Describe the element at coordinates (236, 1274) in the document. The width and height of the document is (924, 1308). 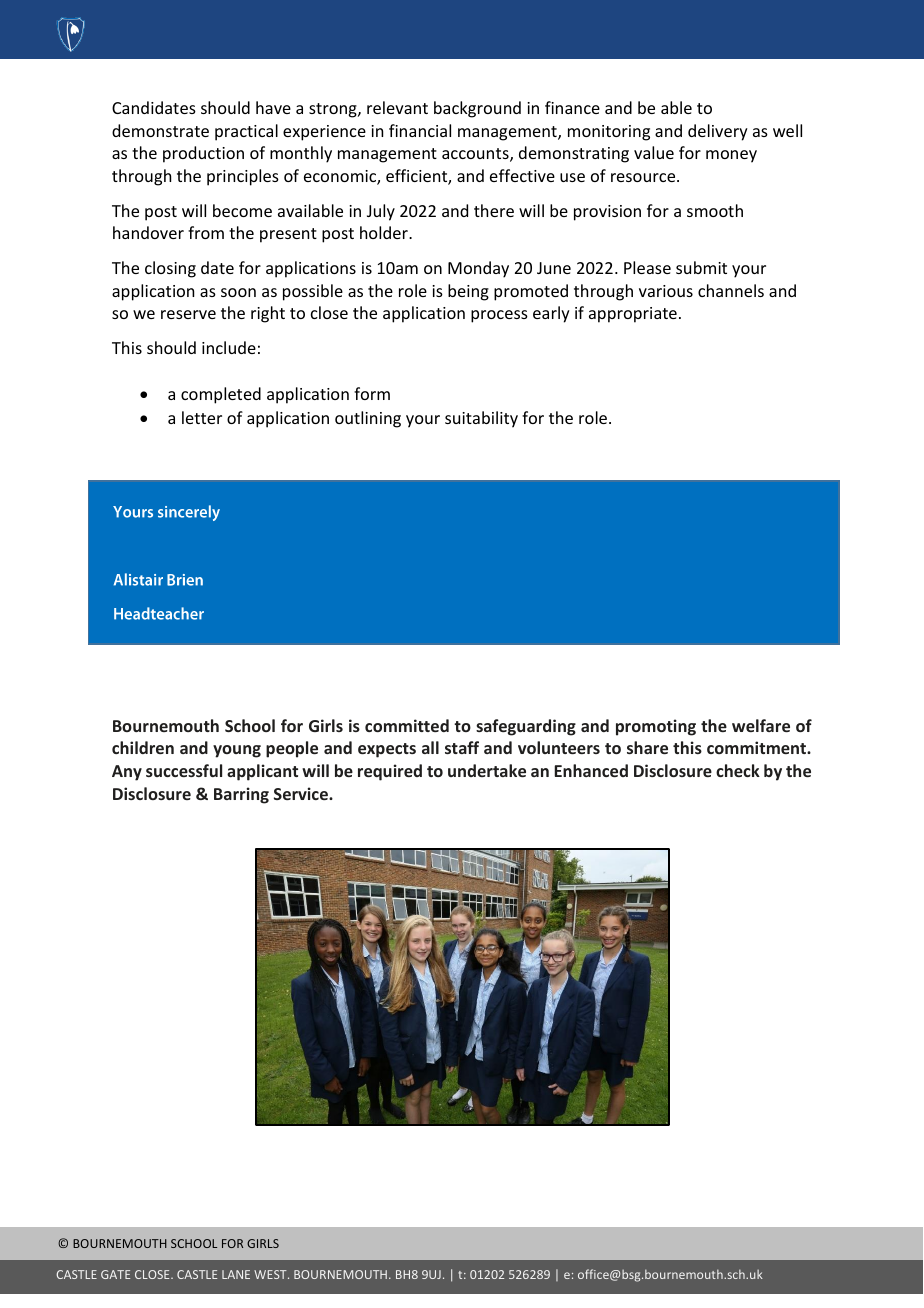
I see `LANE` at that location.
